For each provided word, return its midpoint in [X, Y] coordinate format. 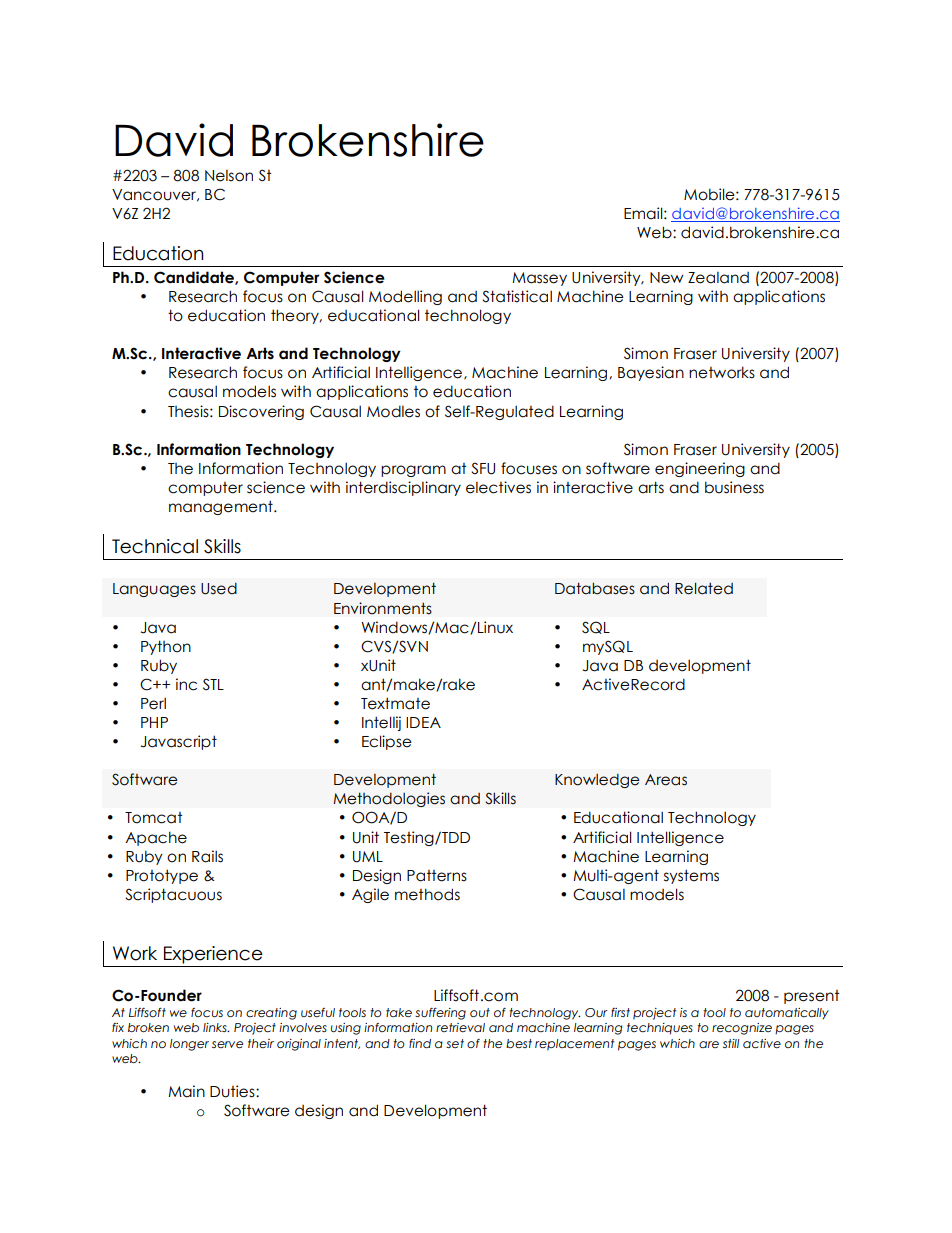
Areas [666, 780]
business [734, 487]
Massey [539, 279]
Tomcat [153, 818]
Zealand [718, 278]
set [455, 1043]
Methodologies [389, 799]
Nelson [229, 176]
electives [498, 487]
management [222, 507]
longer [189, 1045]
